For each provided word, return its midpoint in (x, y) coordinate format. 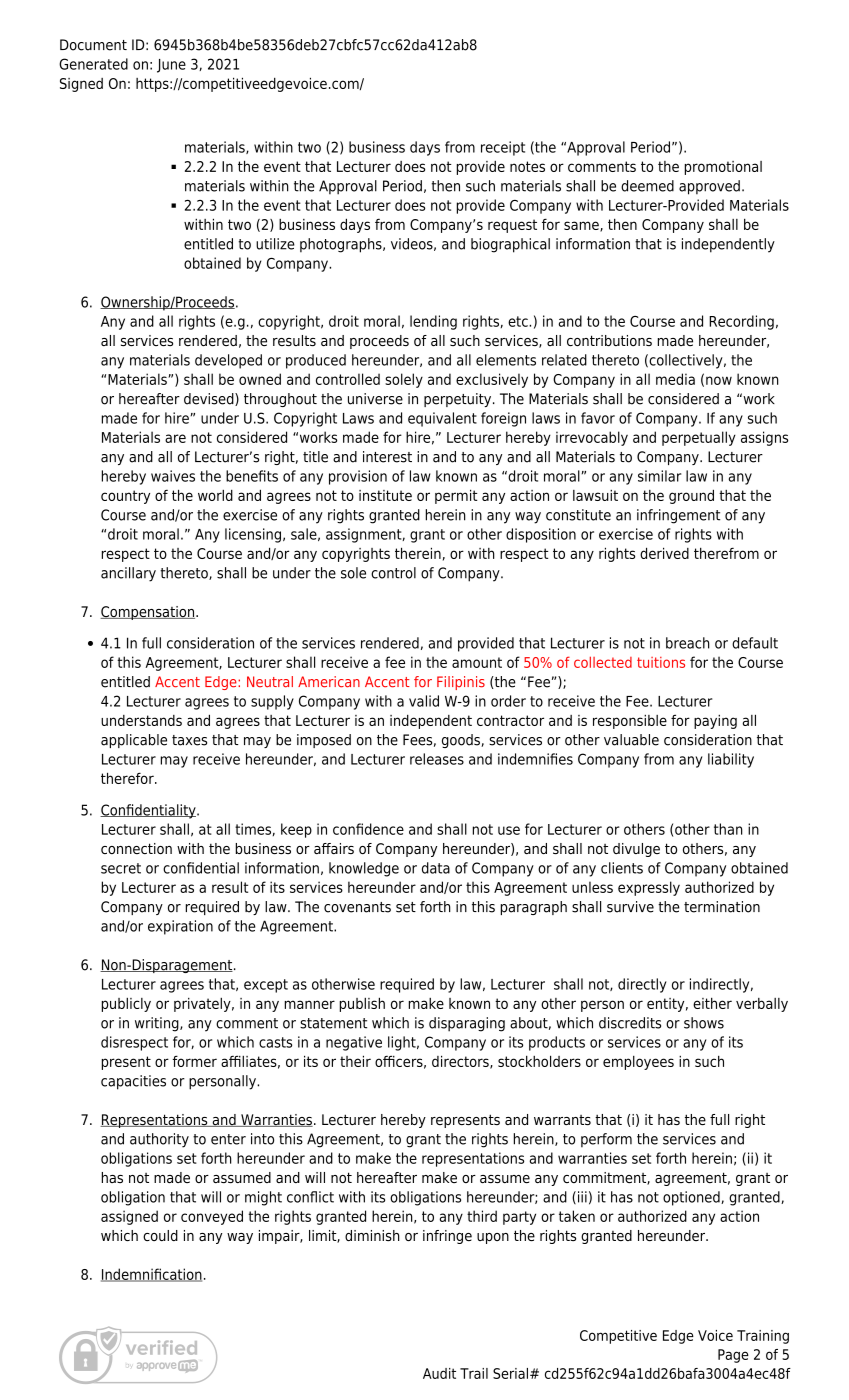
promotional (723, 168)
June (171, 66)
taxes (189, 740)
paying (715, 722)
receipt (503, 148)
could (160, 1235)
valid (424, 701)
